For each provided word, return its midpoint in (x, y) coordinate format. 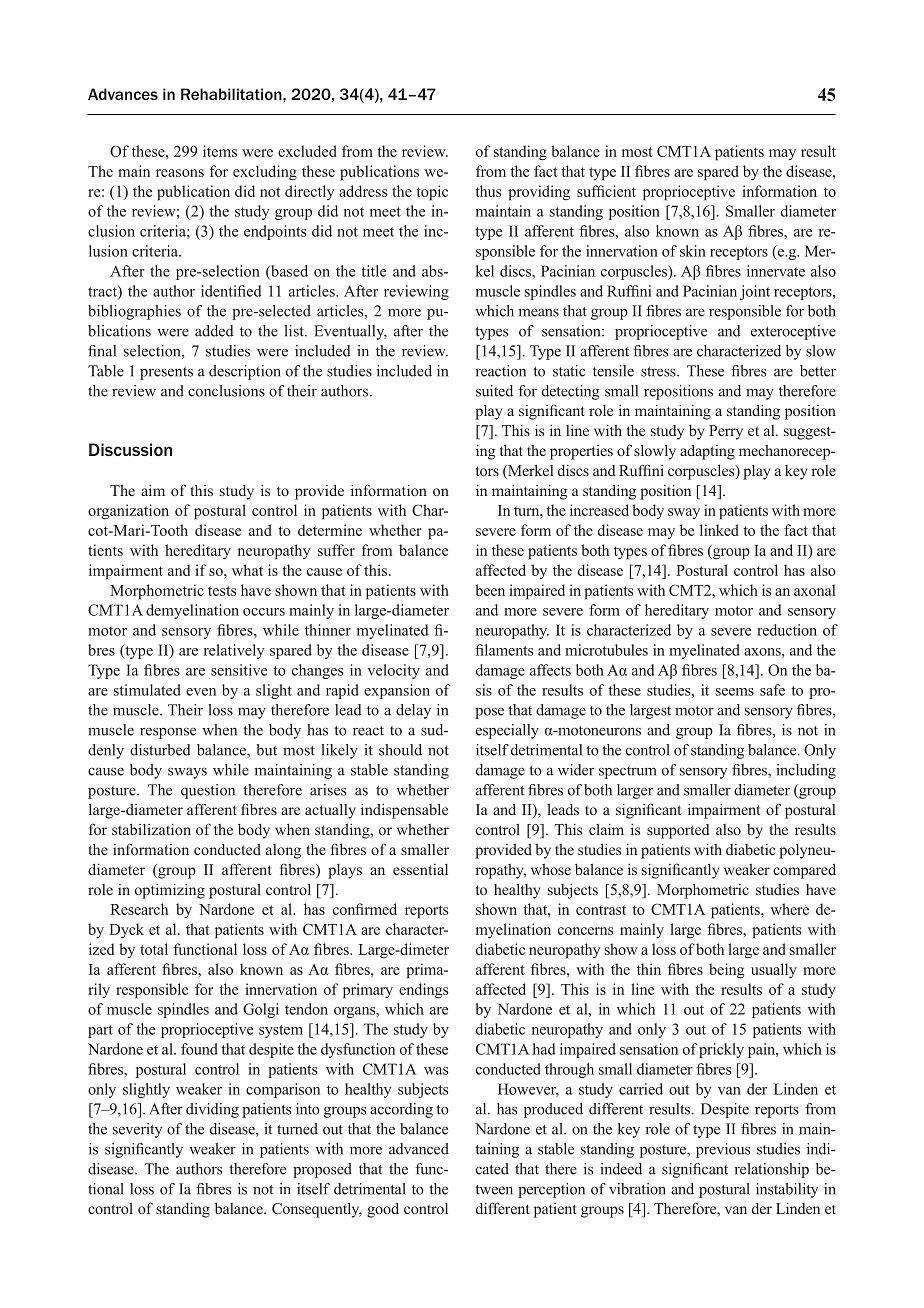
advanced (419, 1149)
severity (137, 1130)
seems (735, 692)
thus (488, 191)
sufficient (606, 191)
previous (723, 1150)
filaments (504, 650)
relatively (234, 651)
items (220, 151)
